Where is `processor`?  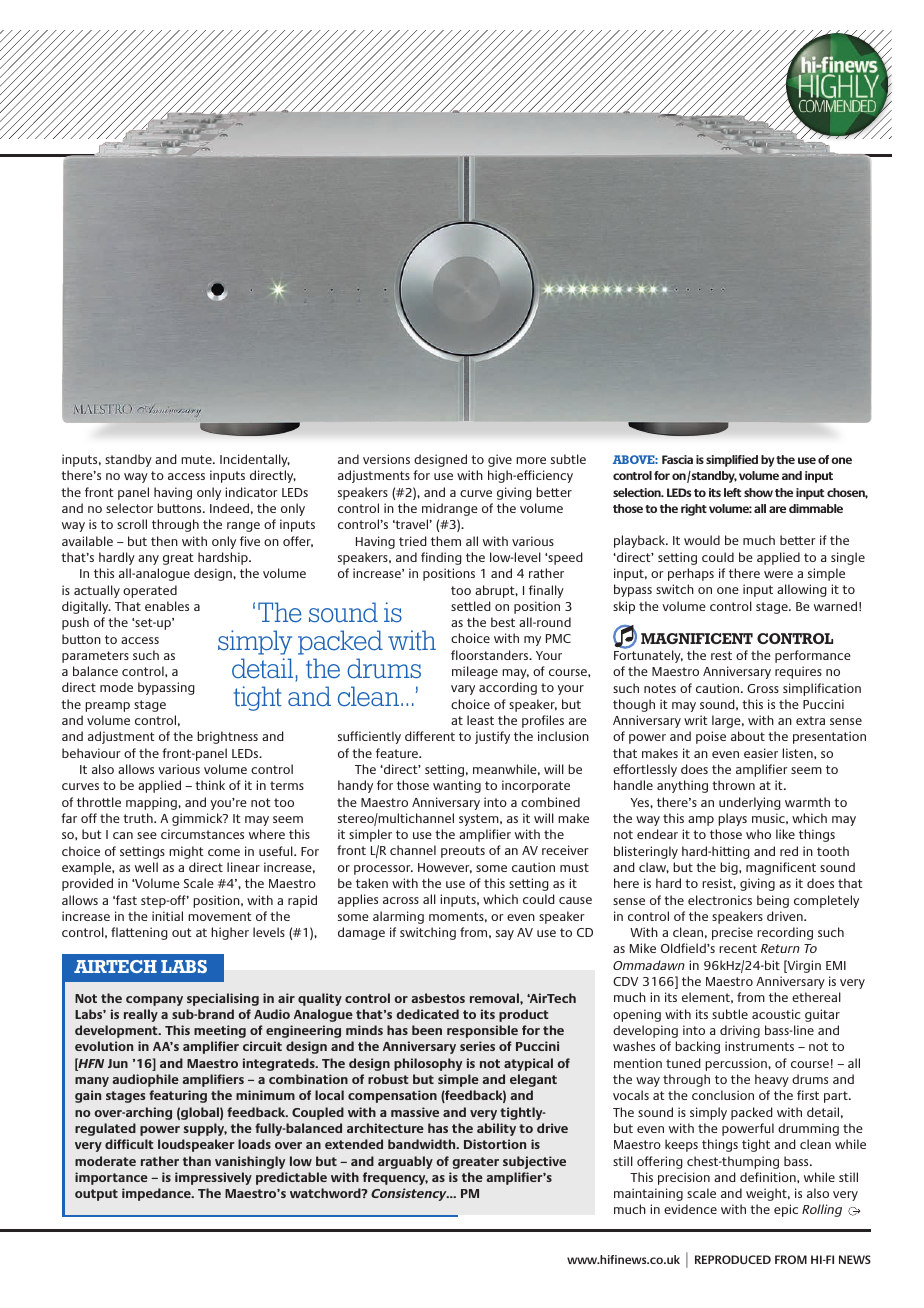
processor is located at coordinates (383, 870).
